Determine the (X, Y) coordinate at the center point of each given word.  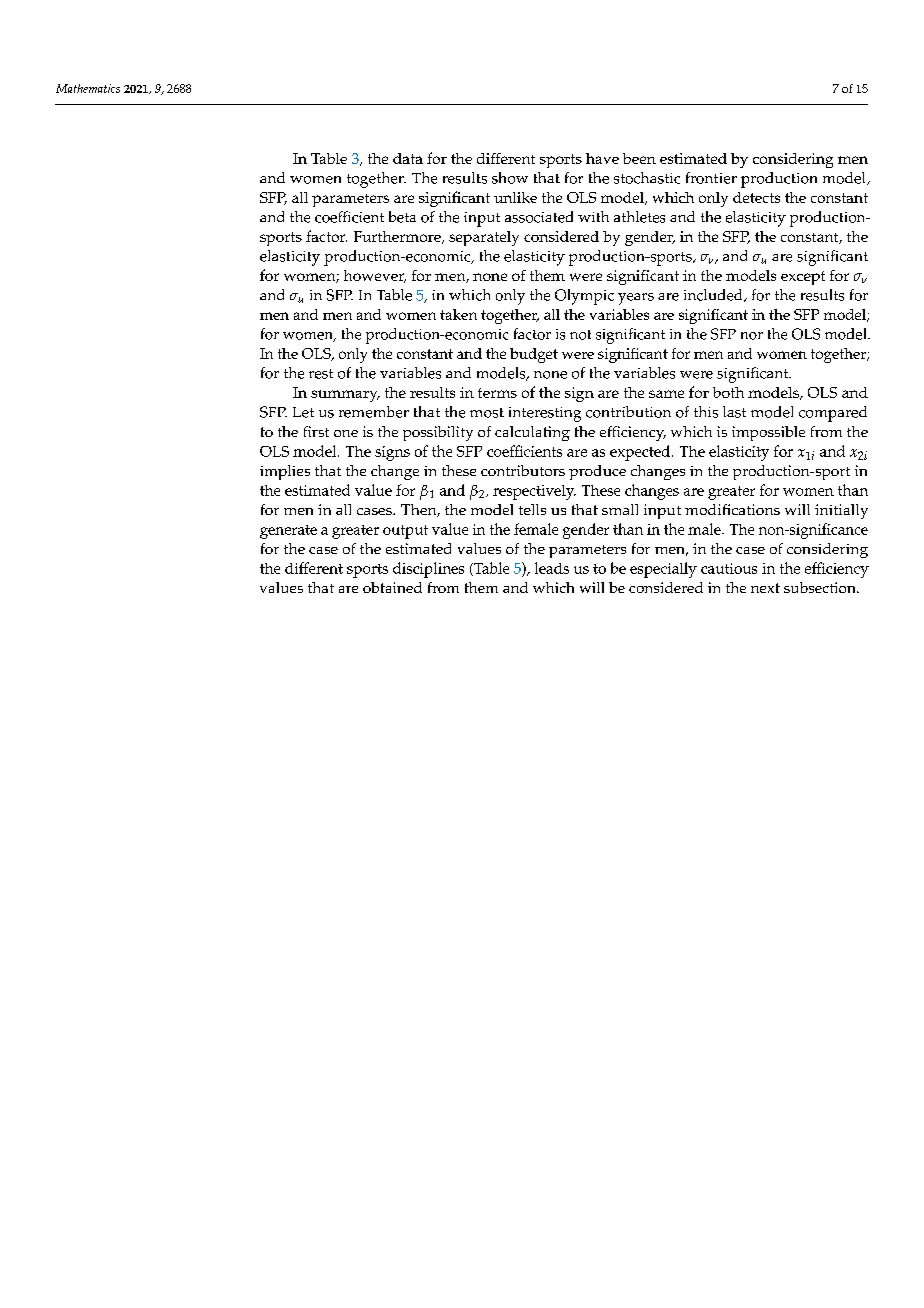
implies (285, 472)
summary (345, 396)
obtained (392, 587)
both (728, 392)
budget (534, 355)
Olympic (584, 297)
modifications (732, 509)
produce (597, 472)
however (375, 276)
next (765, 588)
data (408, 158)
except (803, 278)
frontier (711, 178)
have (602, 158)
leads (552, 568)
